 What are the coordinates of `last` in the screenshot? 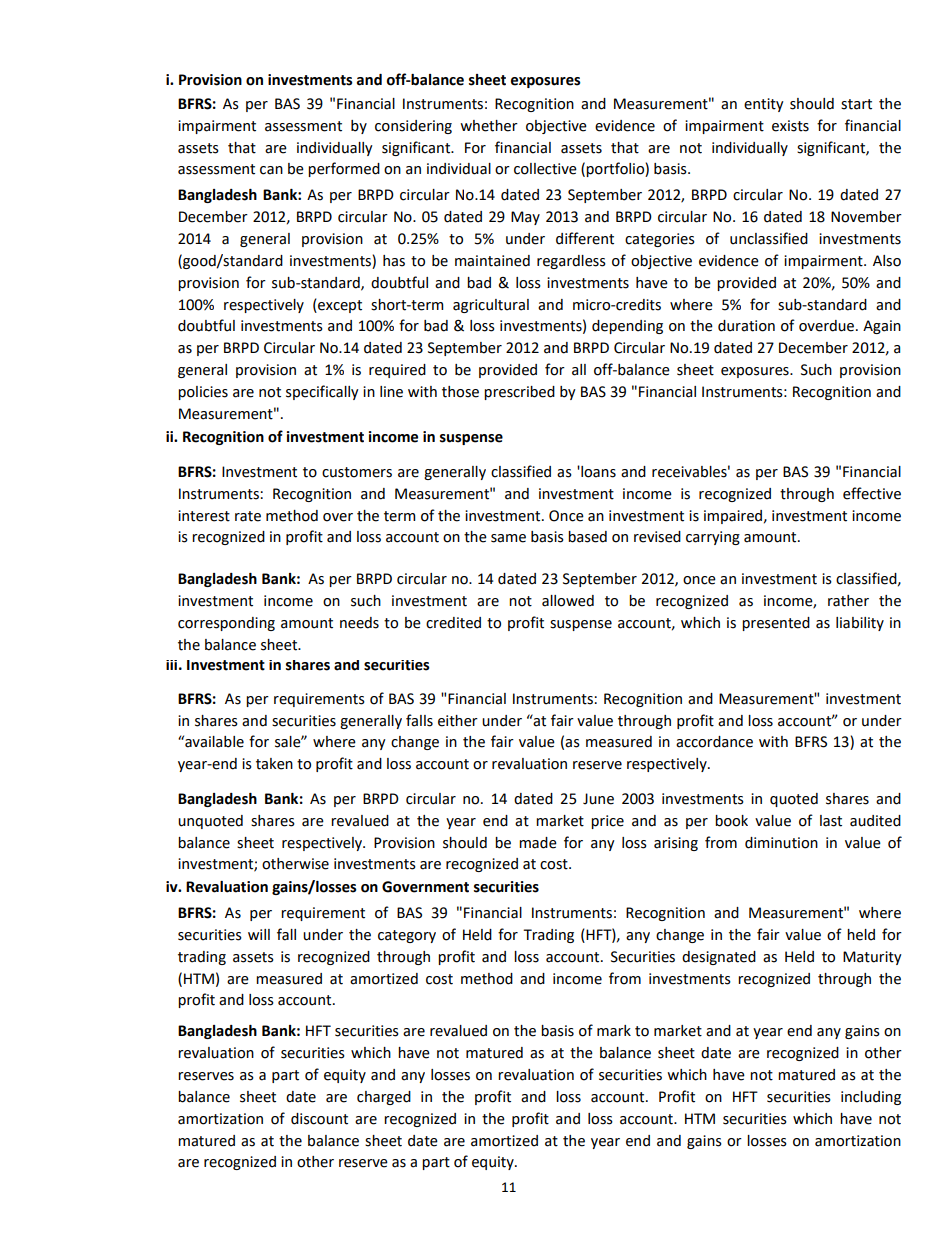 It's located at (831, 821).
